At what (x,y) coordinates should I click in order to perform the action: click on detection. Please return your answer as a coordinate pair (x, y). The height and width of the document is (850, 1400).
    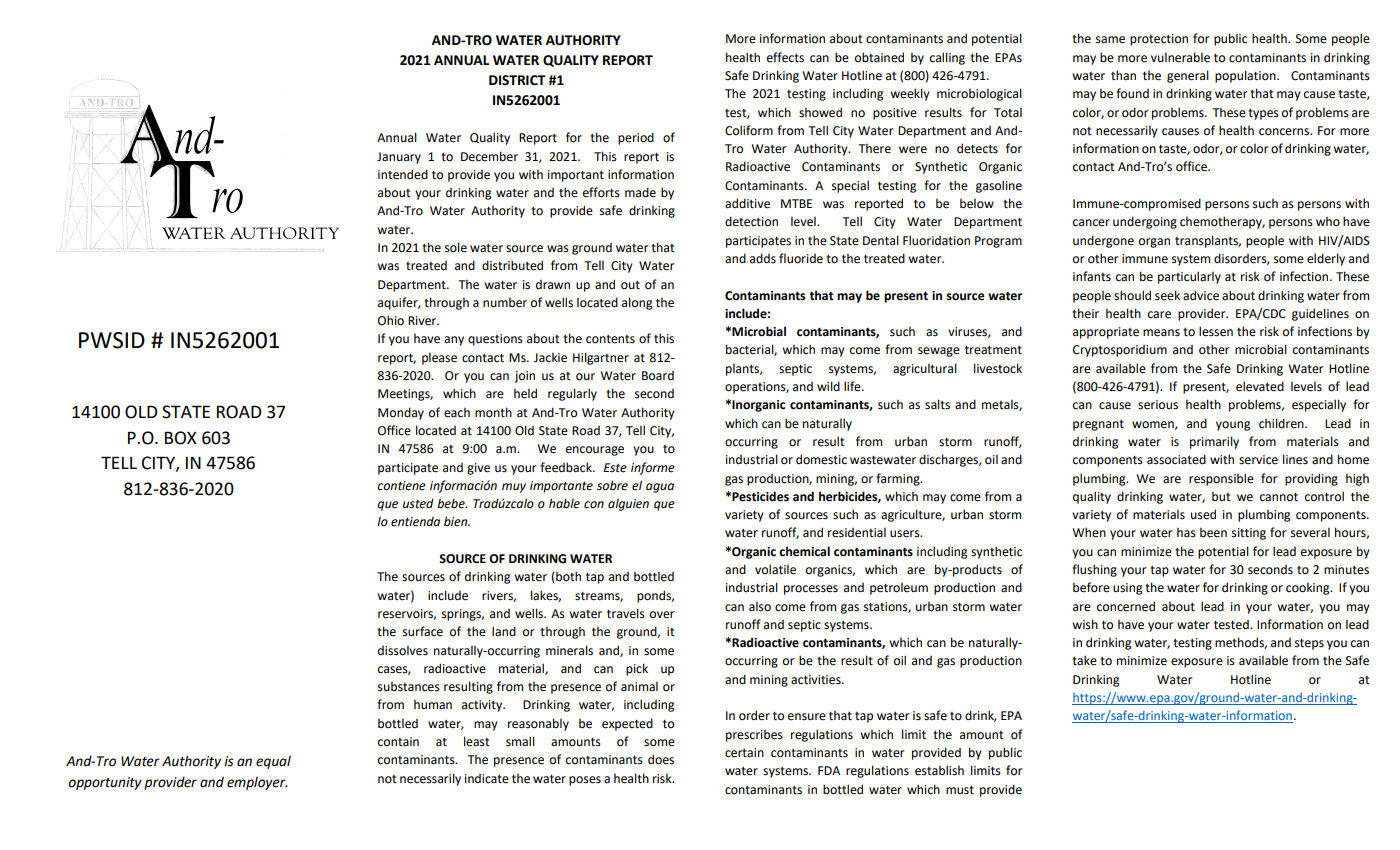
    Looking at the image, I should click on (751, 221).
